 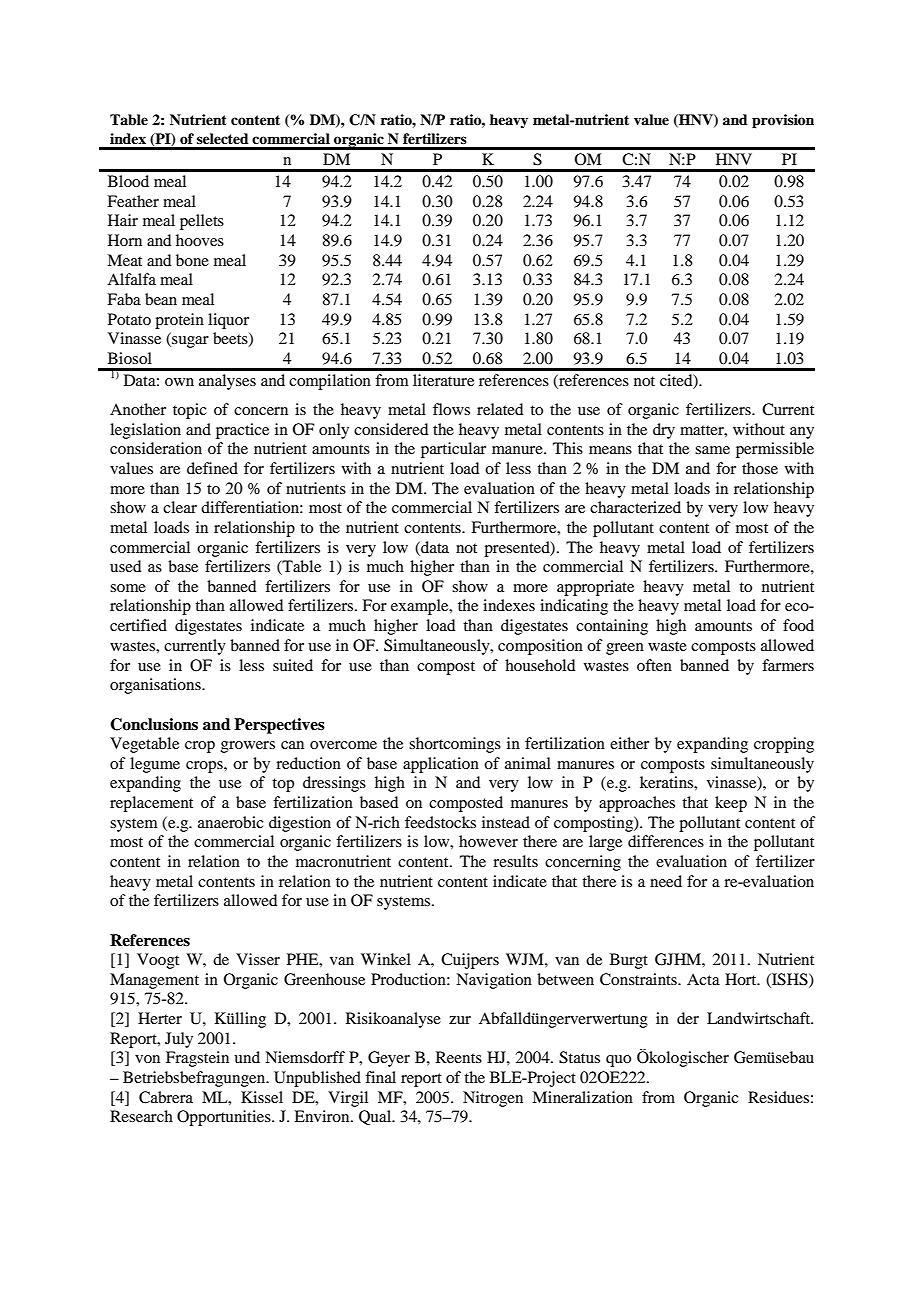 What do you see at coordinates (128, 181) in the screenshot?
I see `Blood` at bounding box center [128, 181].
